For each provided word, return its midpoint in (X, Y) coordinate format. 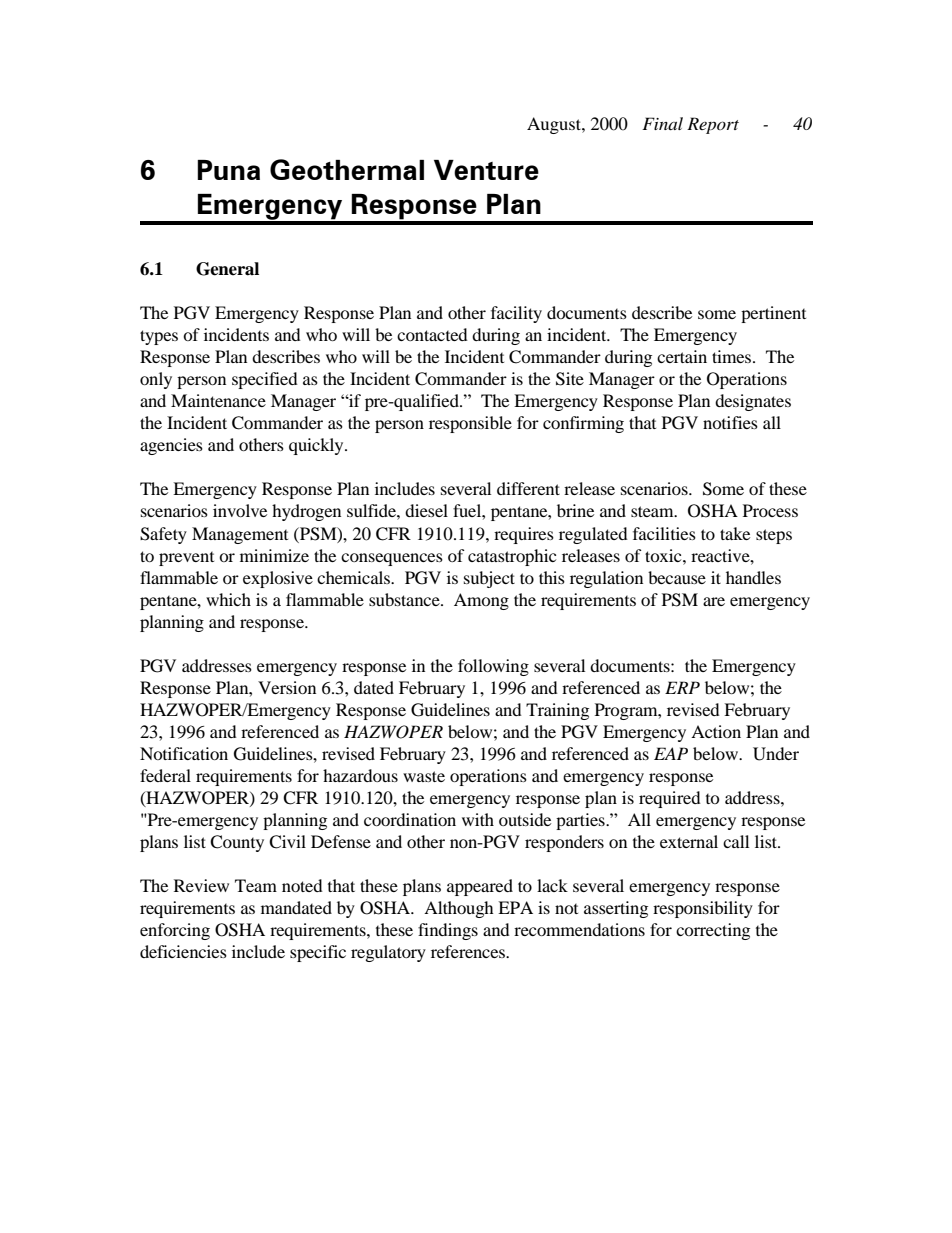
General (227, 269)
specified (265, 380)
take (735, 533)
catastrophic (512, 557)
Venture (486, 170)
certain (682, 356)
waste (424, 776)
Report (713, 125)
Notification (184, 753)
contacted (432, 334)
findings (448, 931)
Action (716, 731)
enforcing (175, 931)
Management (240, 535)
